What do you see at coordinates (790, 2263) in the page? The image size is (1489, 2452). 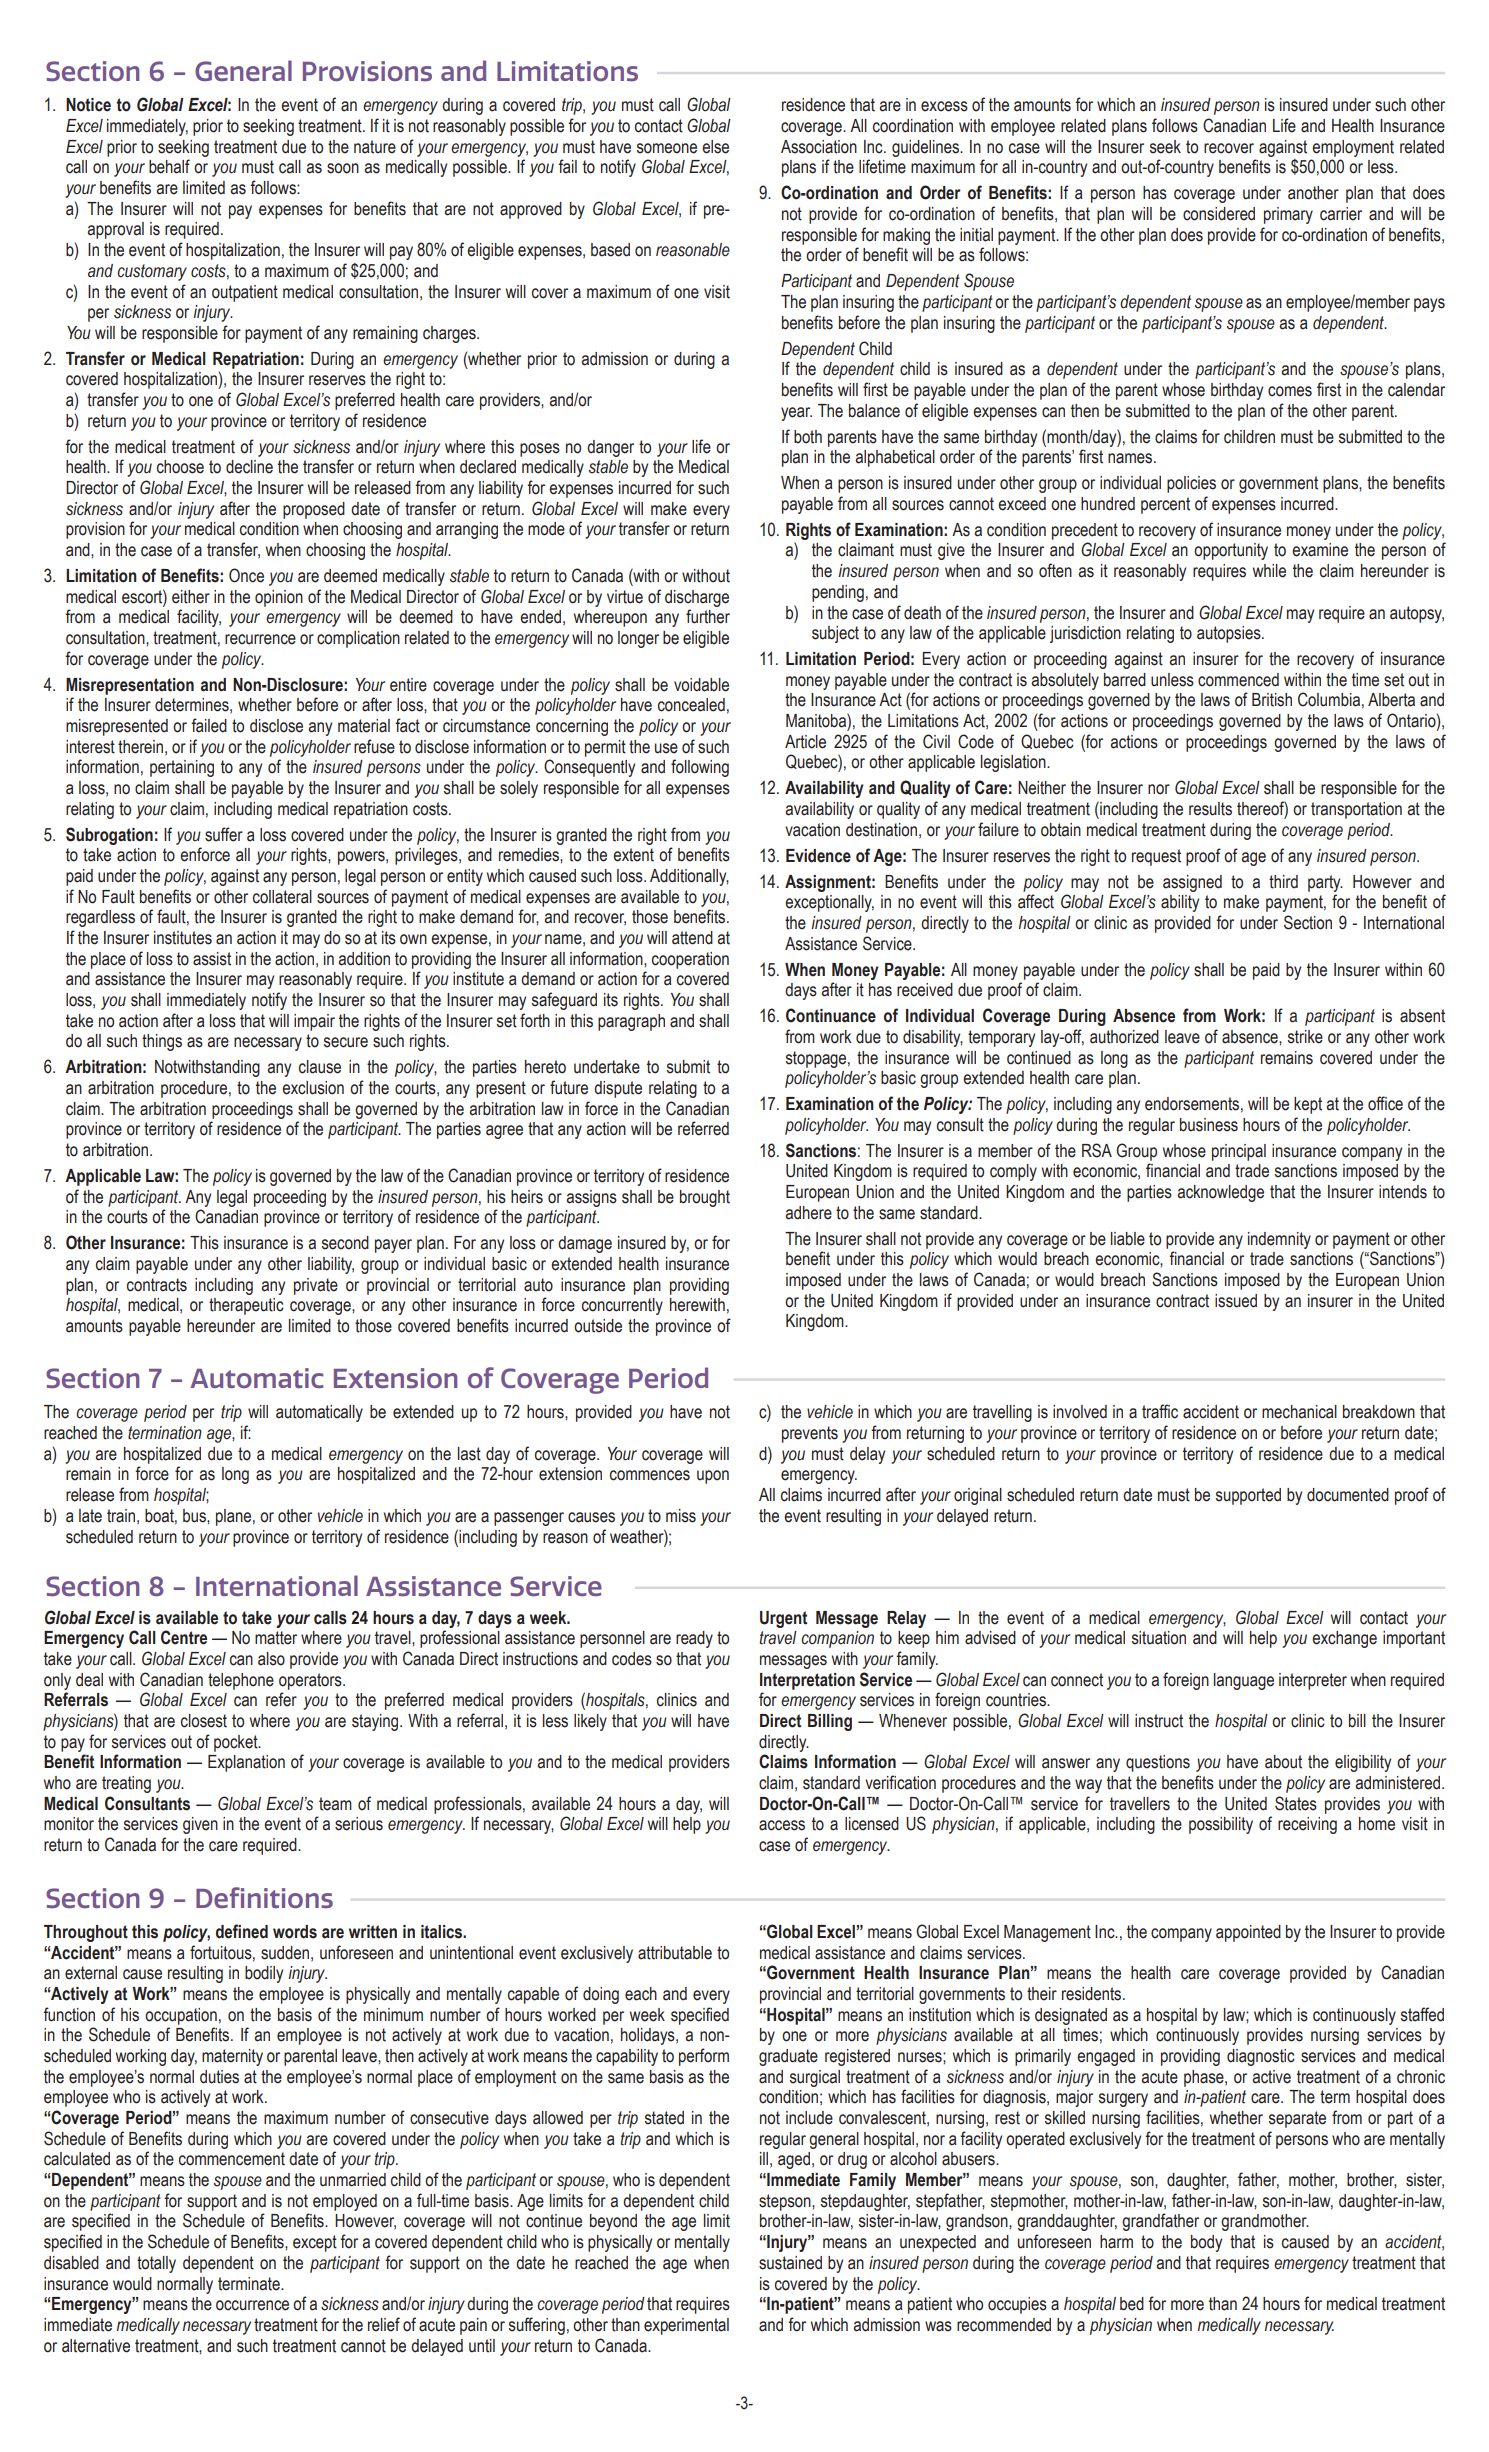 I see `sustained` at bounding box center [790, 2263].
